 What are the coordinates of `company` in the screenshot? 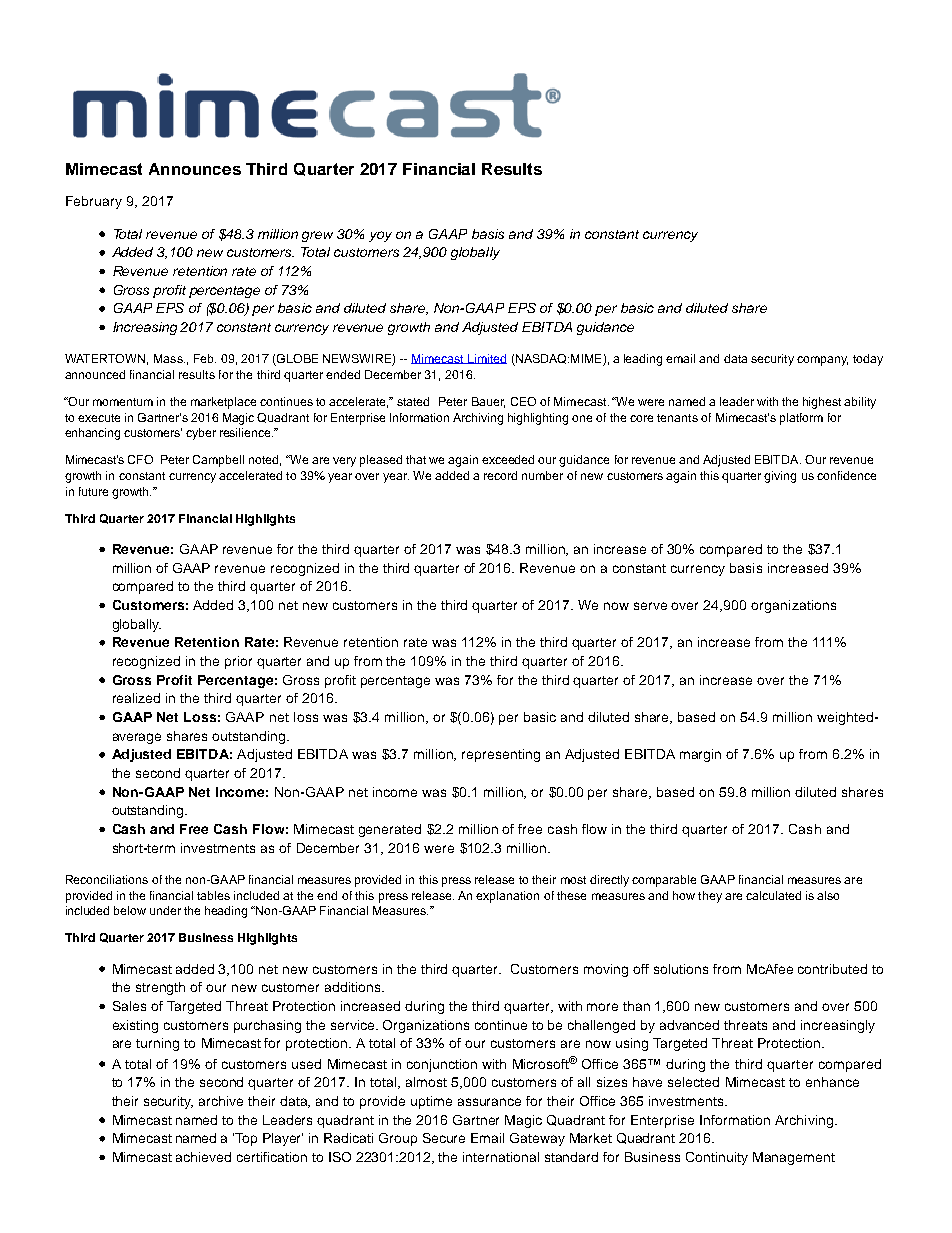 It's located at (822, 361).
